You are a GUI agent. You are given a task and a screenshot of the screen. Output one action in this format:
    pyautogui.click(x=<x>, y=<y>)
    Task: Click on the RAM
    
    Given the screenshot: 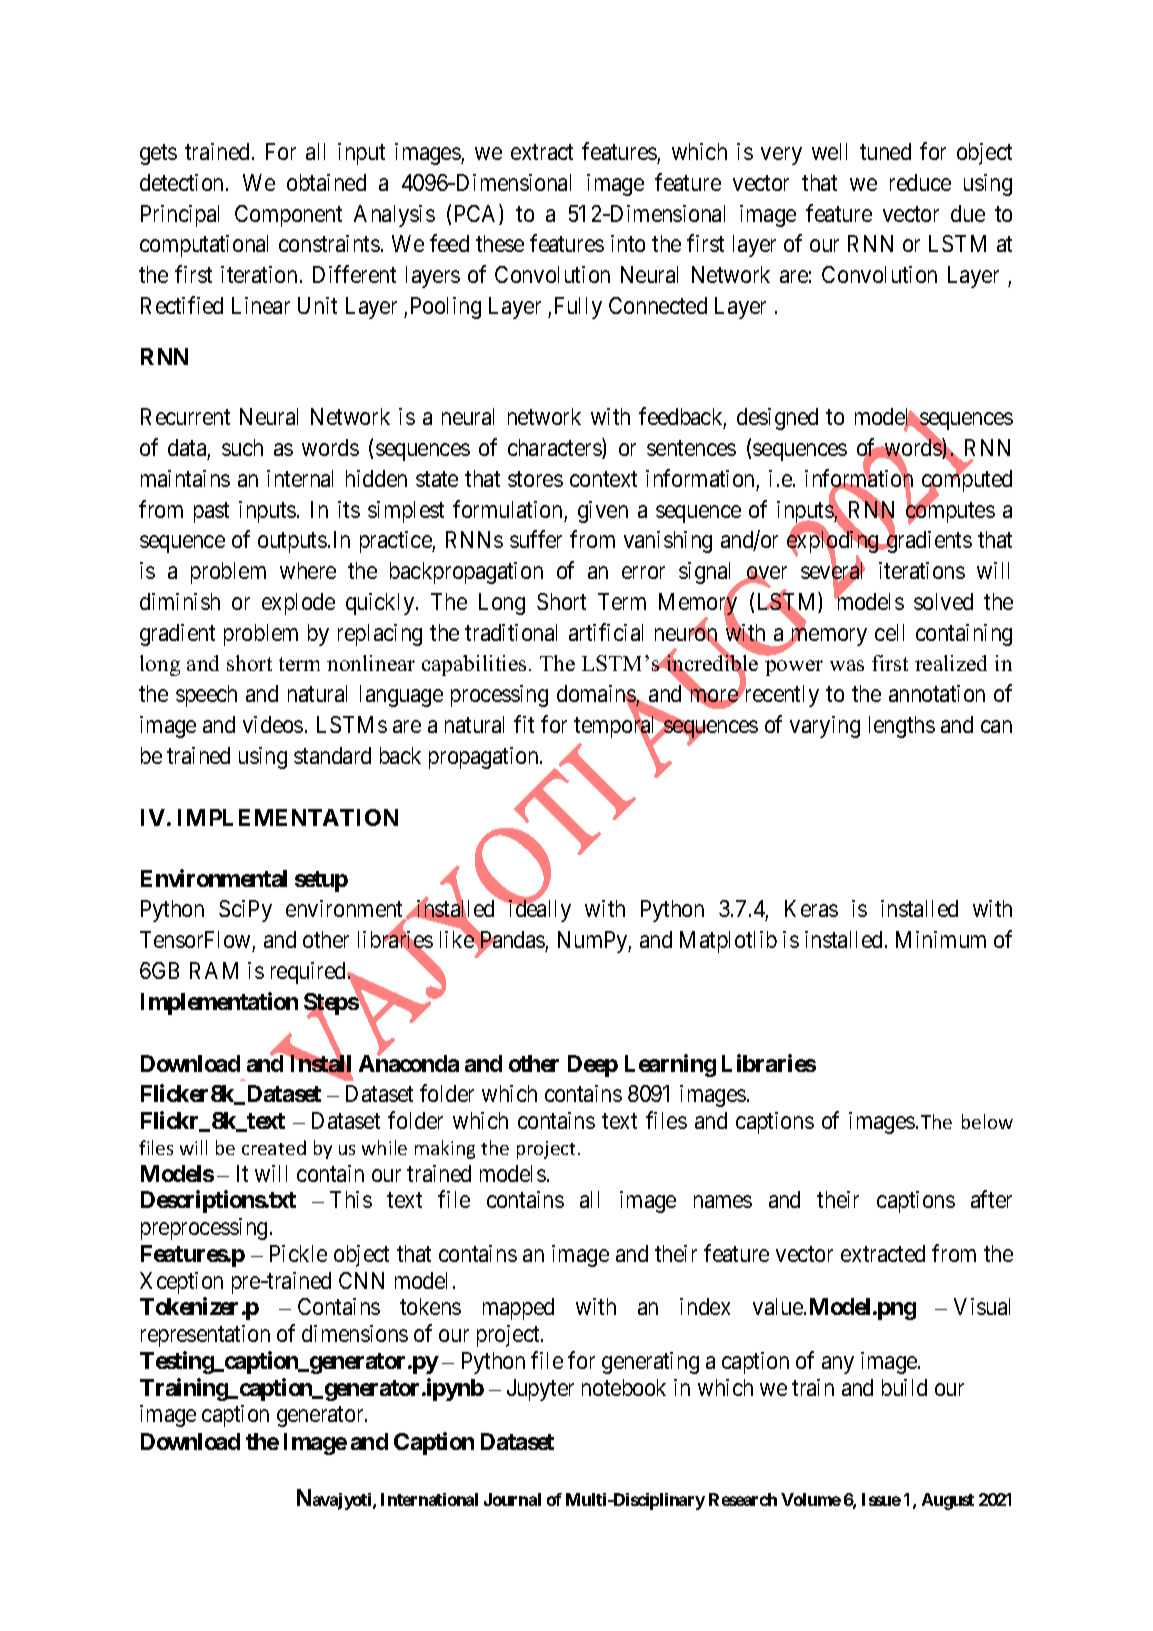 What is the action you would take?
    pyautogui.click(x=214, y=970)
